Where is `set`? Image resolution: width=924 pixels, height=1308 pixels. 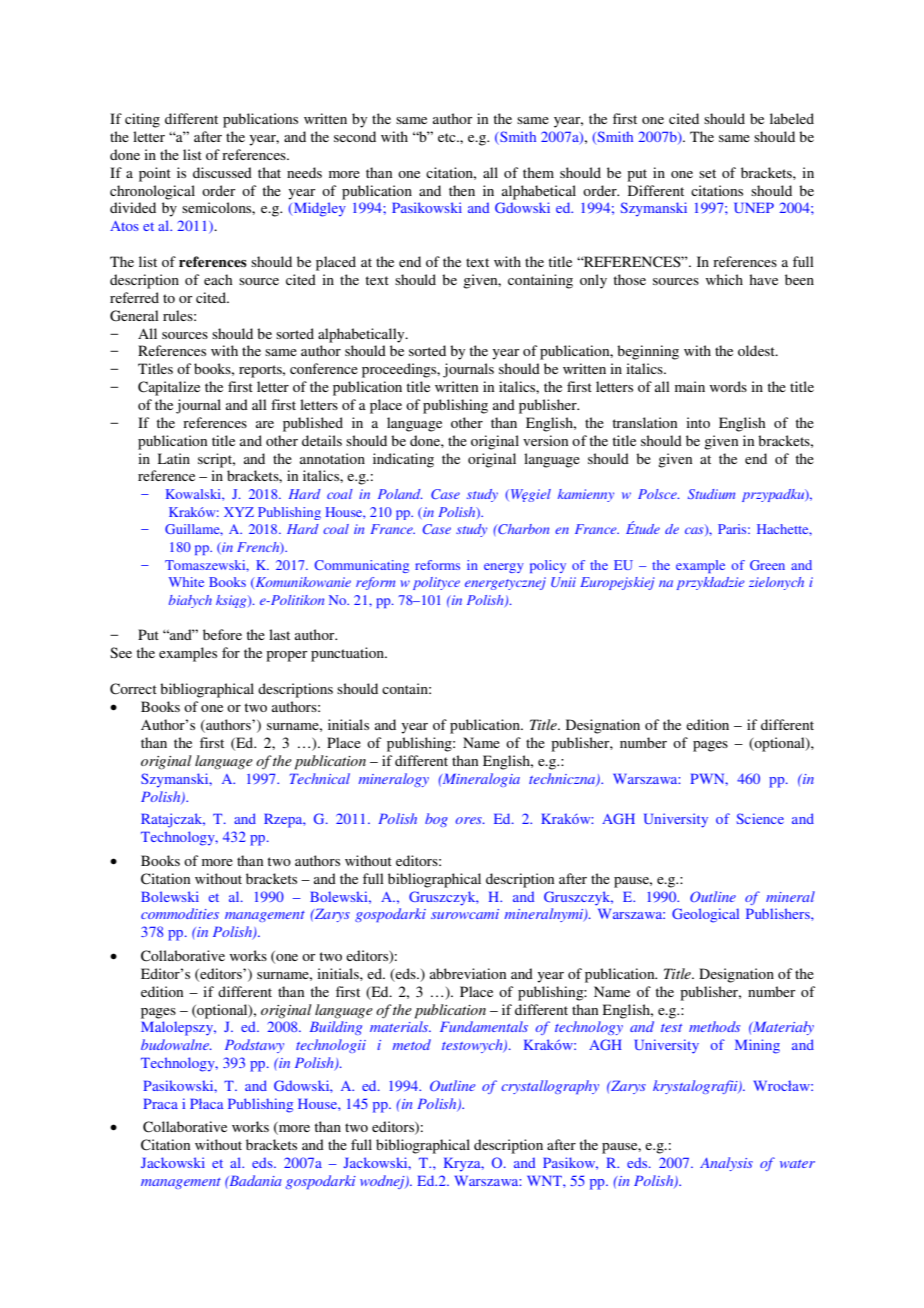
set is located at coordinates (707, 173).
